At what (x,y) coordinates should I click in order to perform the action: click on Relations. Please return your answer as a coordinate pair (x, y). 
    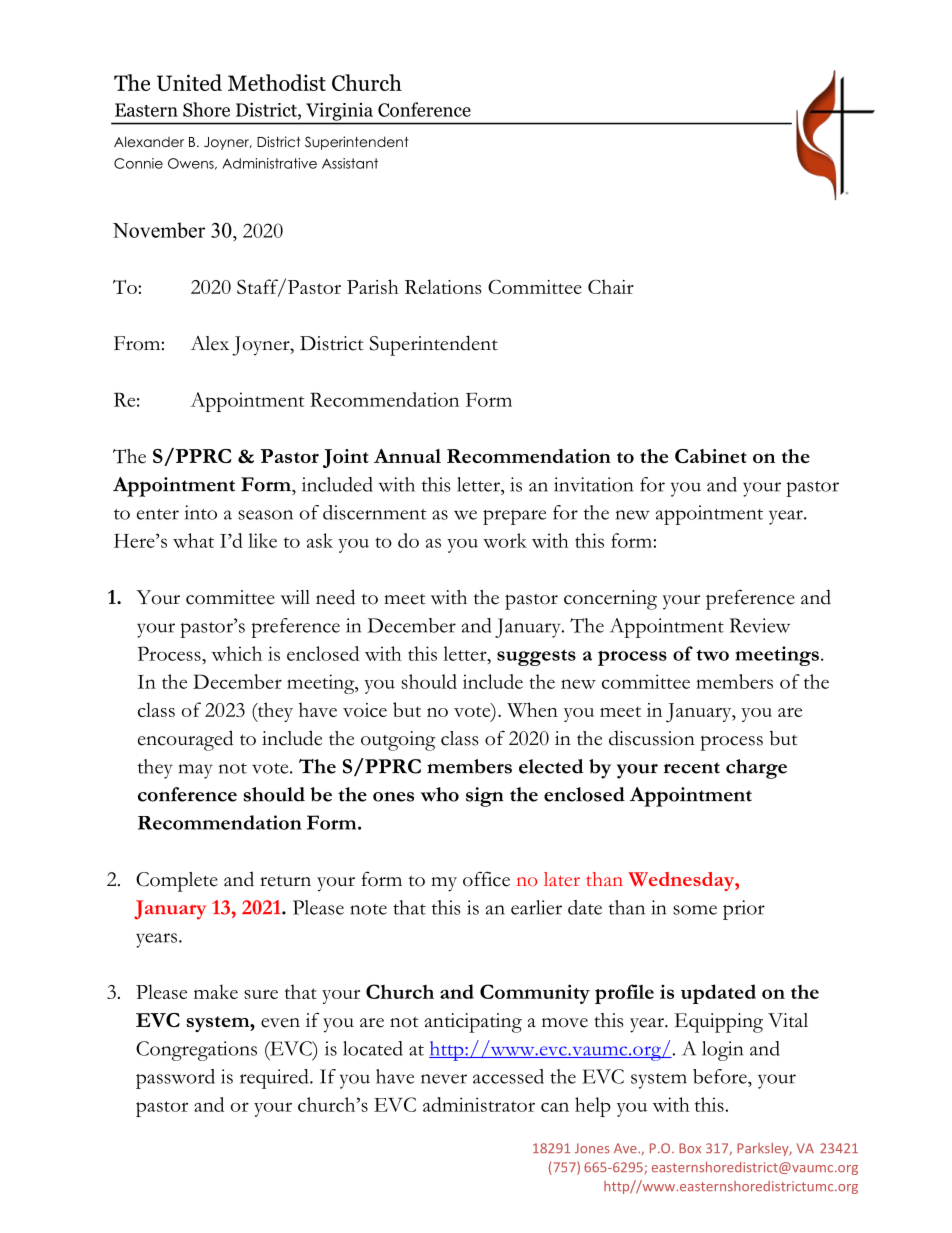
    Looking at the image, I should click on (443, 286).
